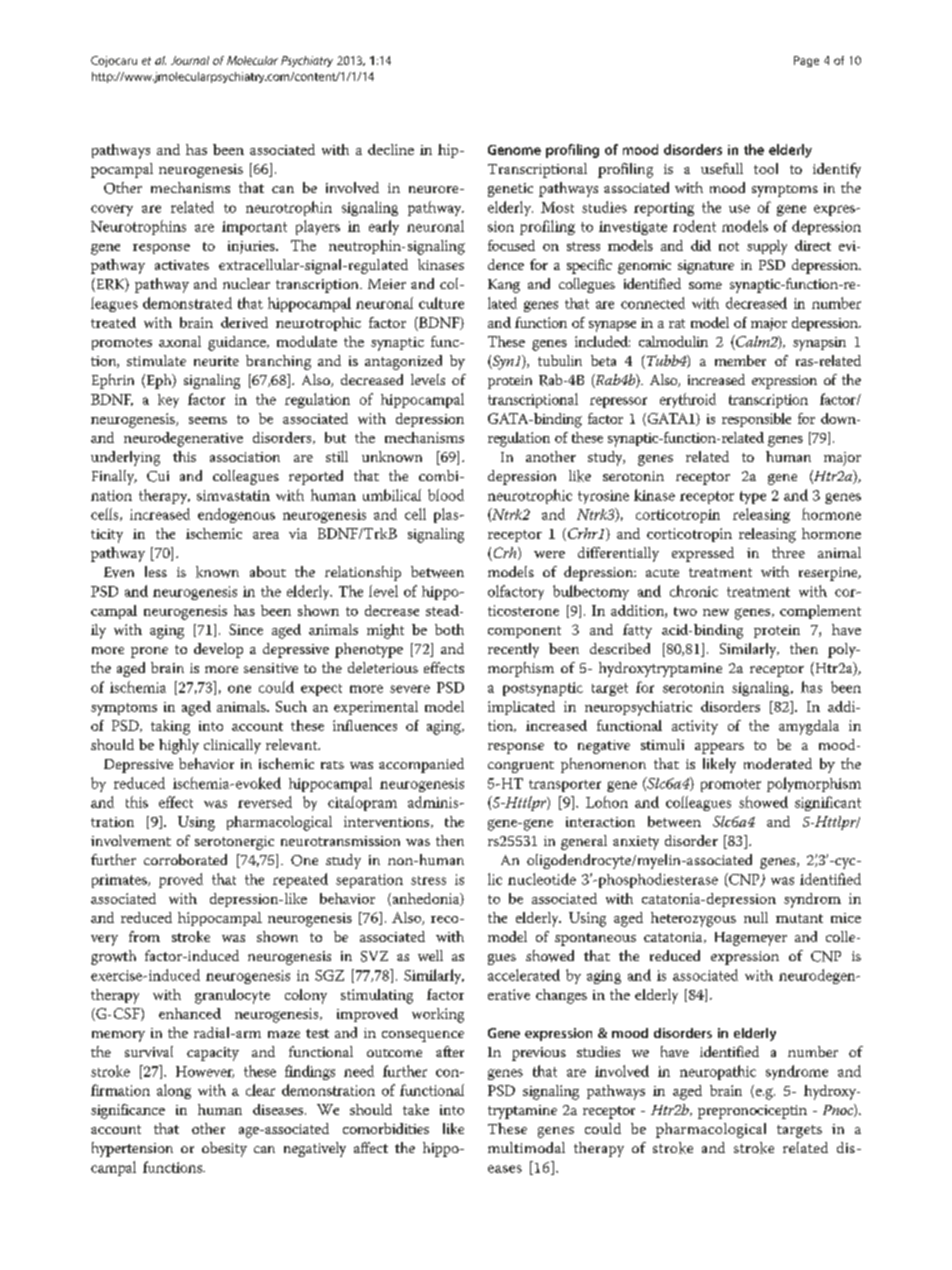  What do you see at coordinates (514, 150) in the page?
I see `Genome` at bounding box center [514, 150].
